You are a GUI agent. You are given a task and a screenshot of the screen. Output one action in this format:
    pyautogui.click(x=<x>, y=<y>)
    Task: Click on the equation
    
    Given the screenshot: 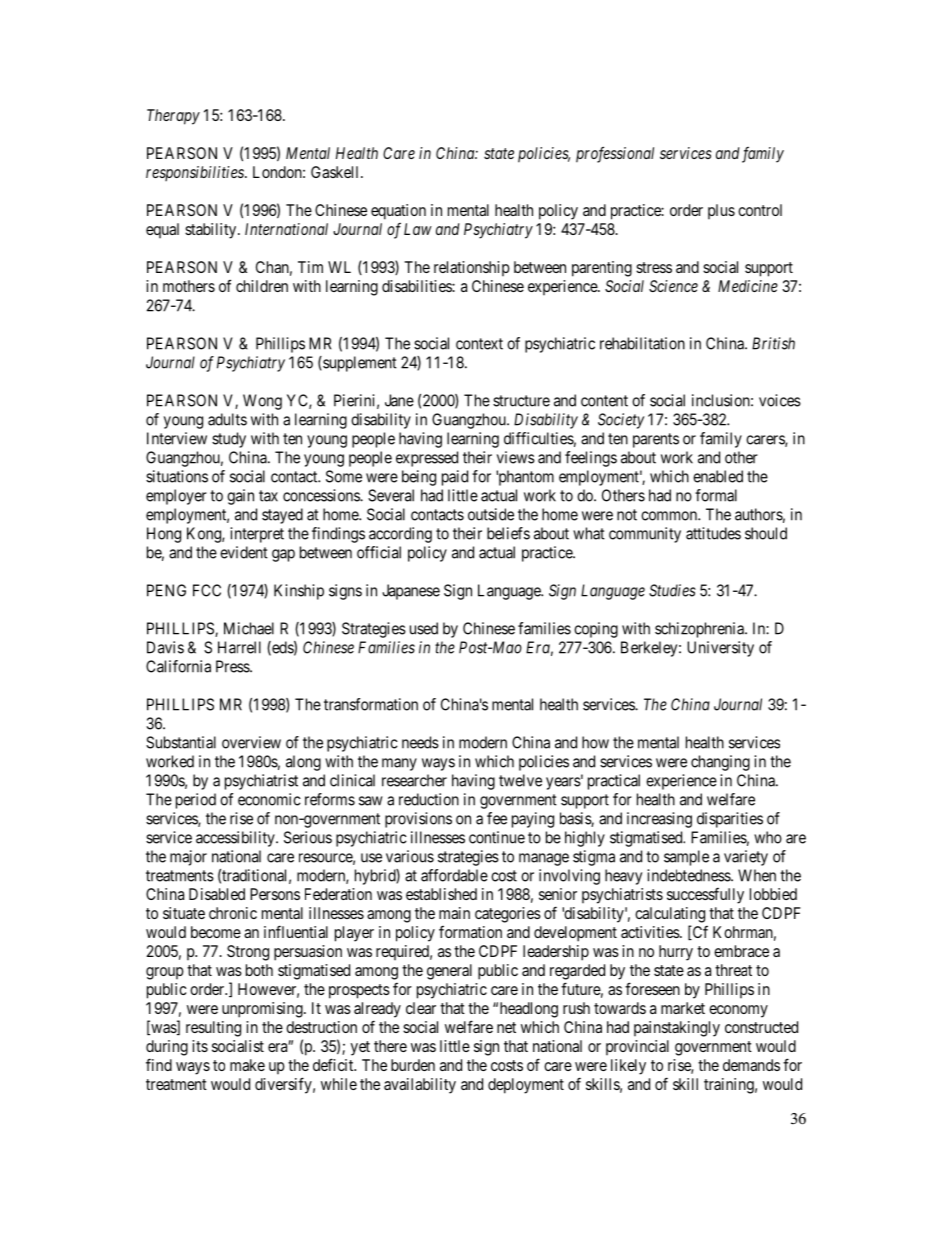 What is the action you would take?
    pyautogui.click(x=398, y=212)
